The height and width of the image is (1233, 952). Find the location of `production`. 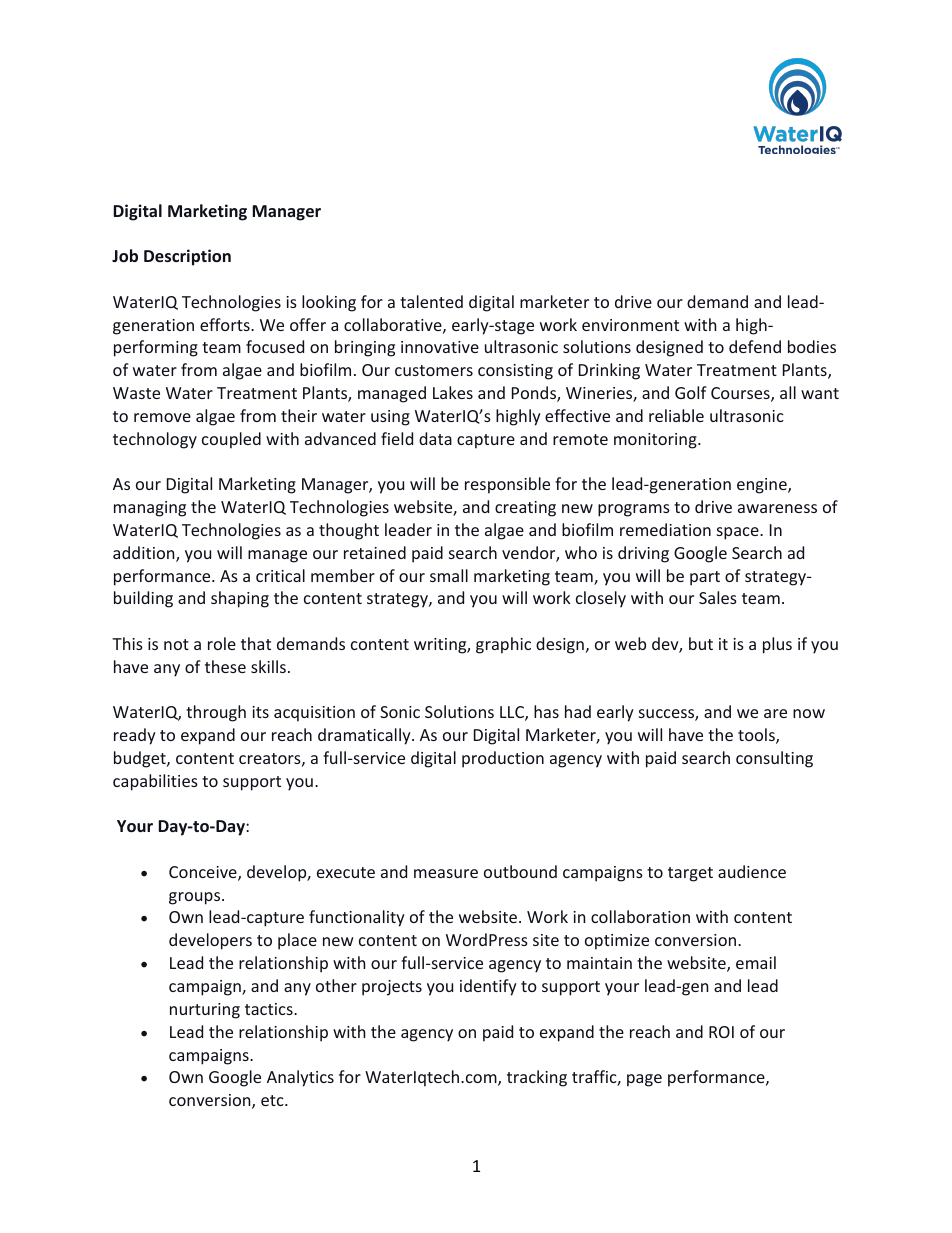

production is located at coordinates (503, 759).
